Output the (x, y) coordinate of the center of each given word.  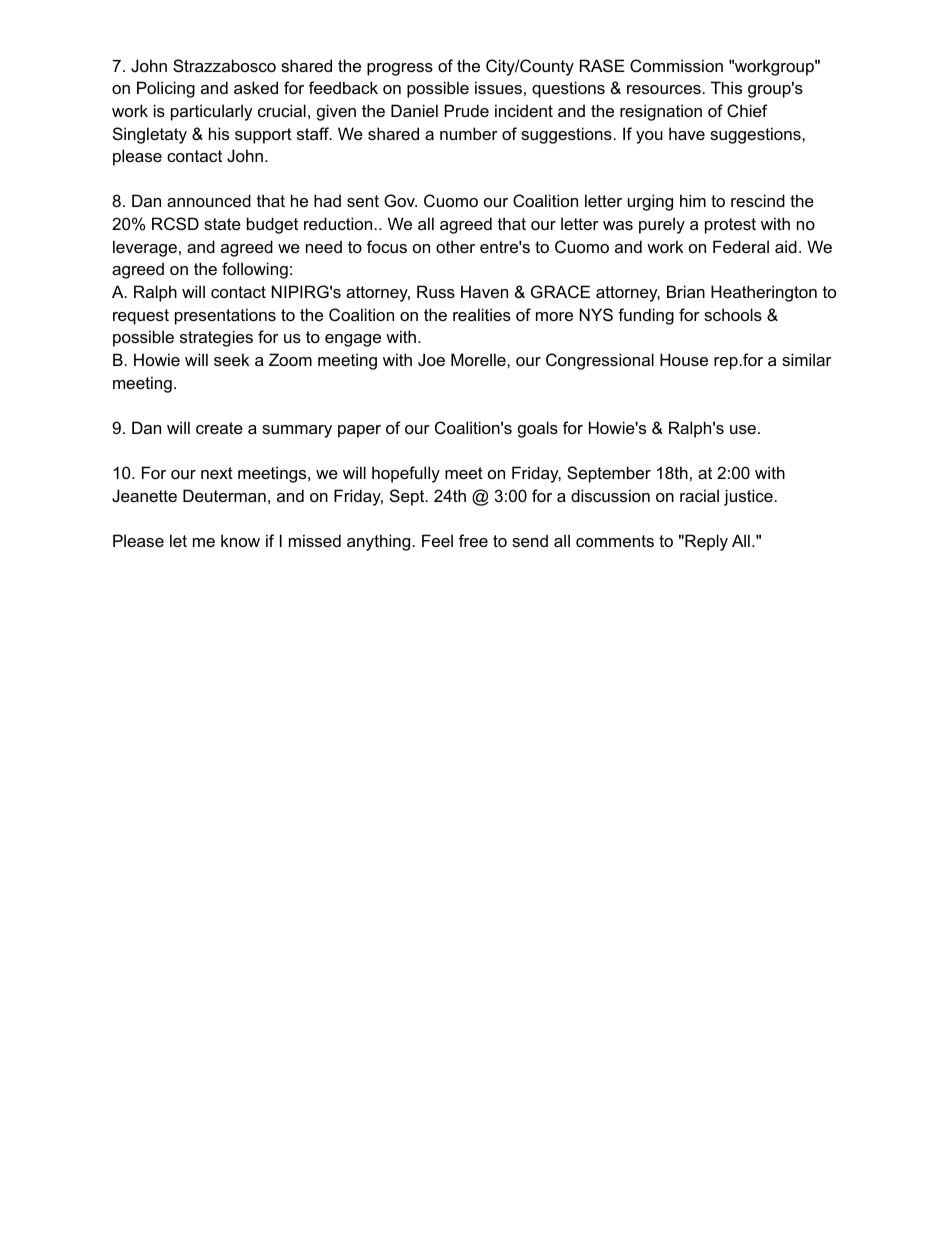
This (726, 87)
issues (498, 87)
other (455, 246)
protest (730, 226)
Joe (431, 359)
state (222, 224)
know (240, 540)
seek (231, 359)
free (473, 540)
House (684, 359)
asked (256, 87)
